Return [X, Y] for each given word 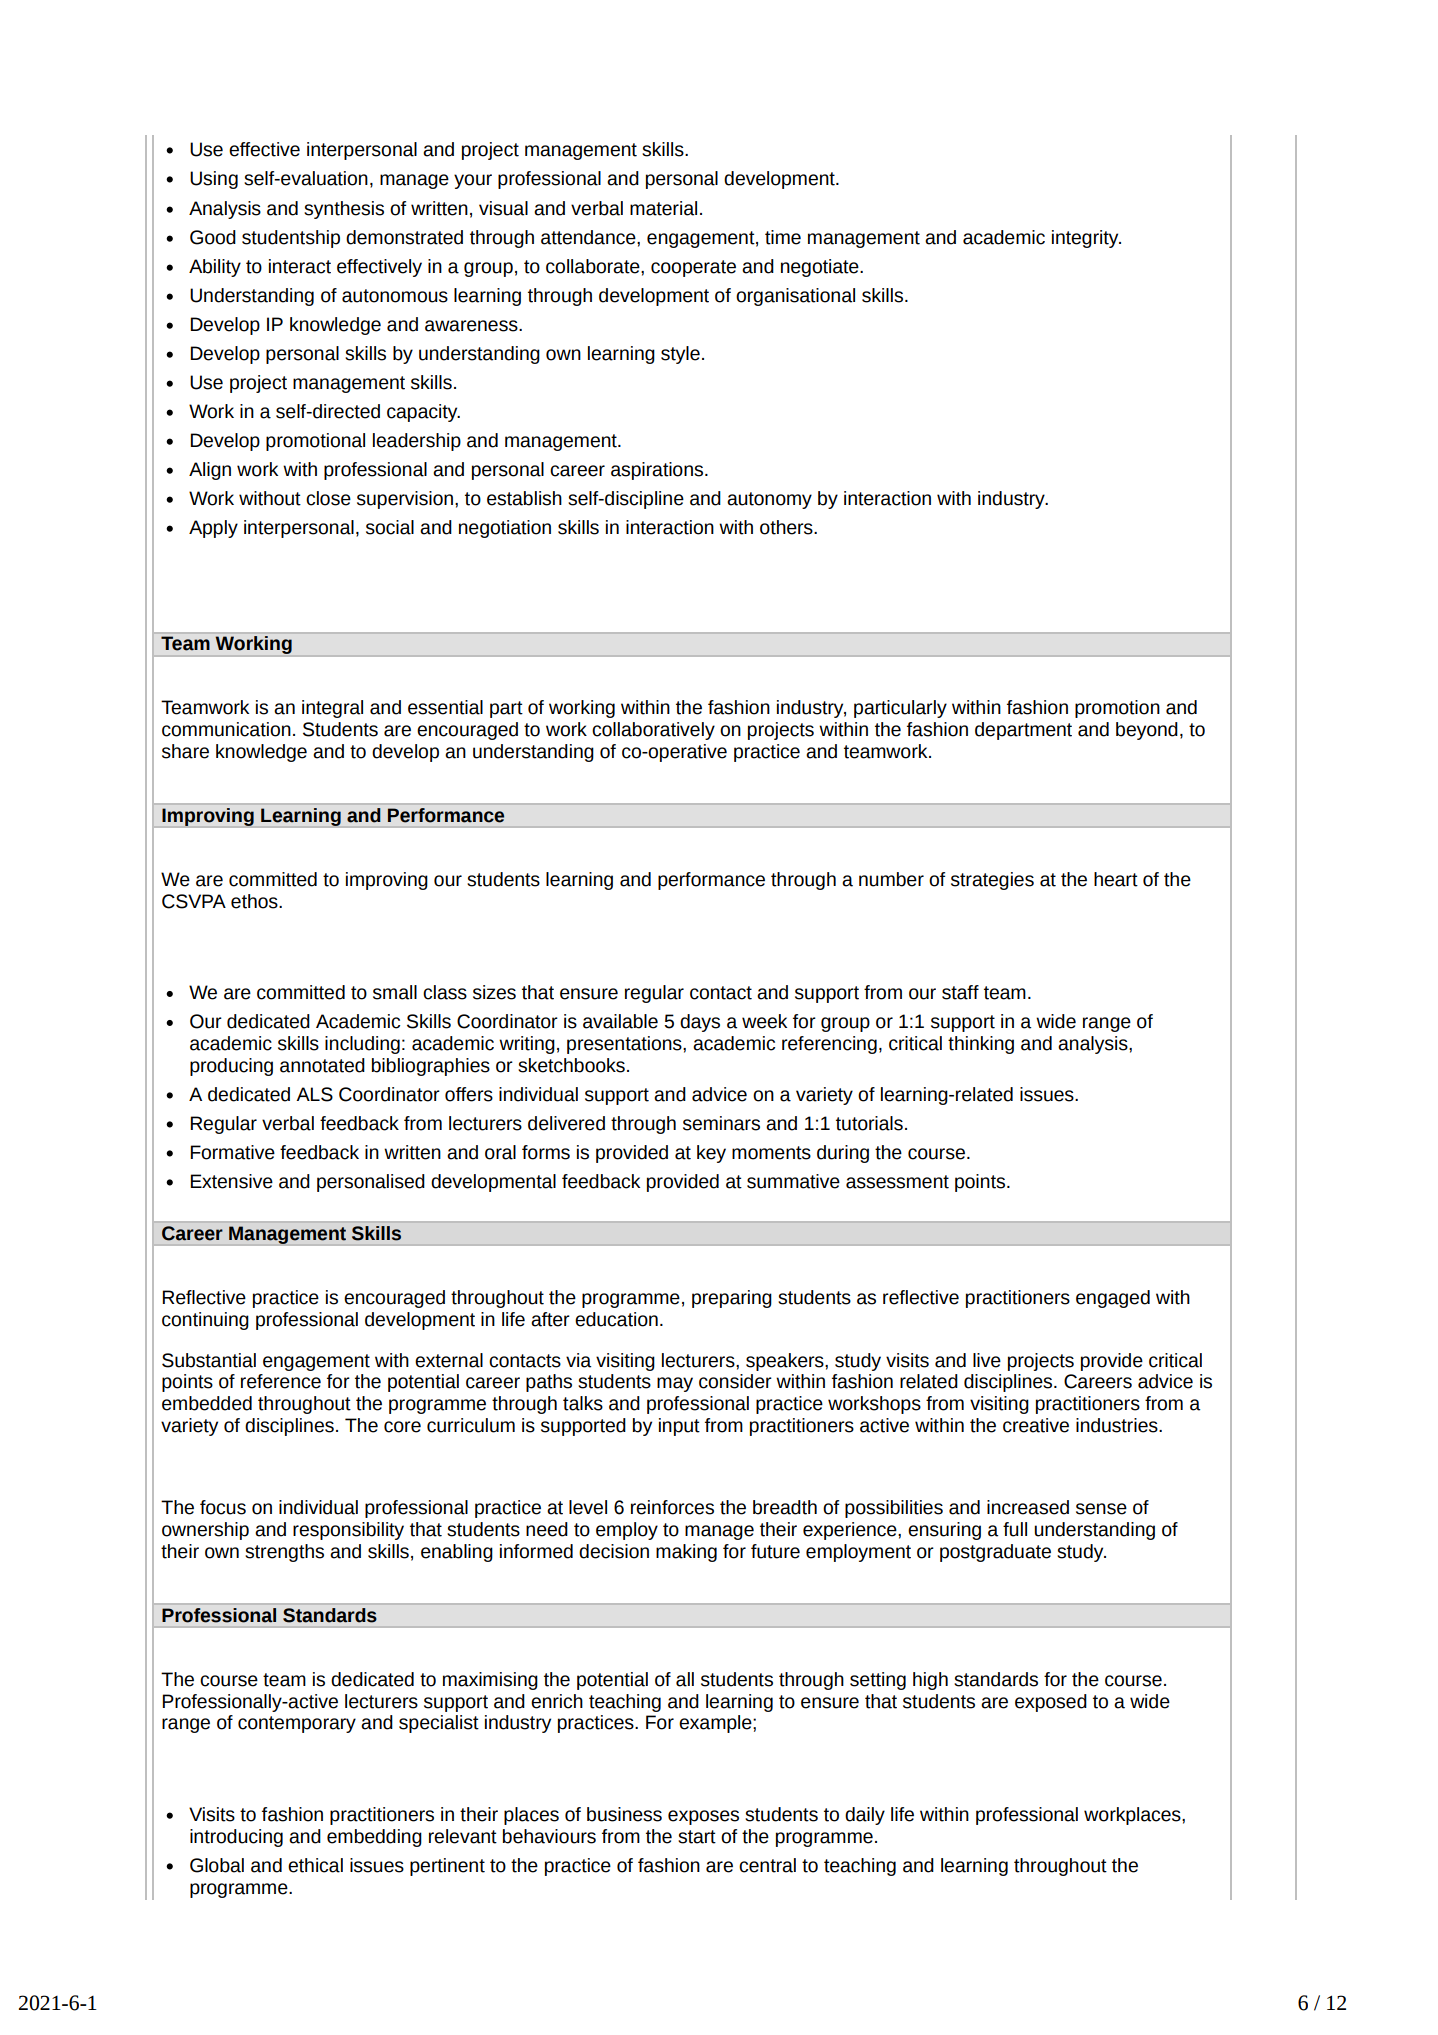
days [700, 1023]
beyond [1147, 731]
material [663, 208]
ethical [315, 1865]
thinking [981, 1045]
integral [332, 709]
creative [1036, 1425]
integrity [1086, 239]
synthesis [344, 210]
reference [281, 1381]
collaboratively [653, 731]
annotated [322, 1065]
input [679, 1427]
